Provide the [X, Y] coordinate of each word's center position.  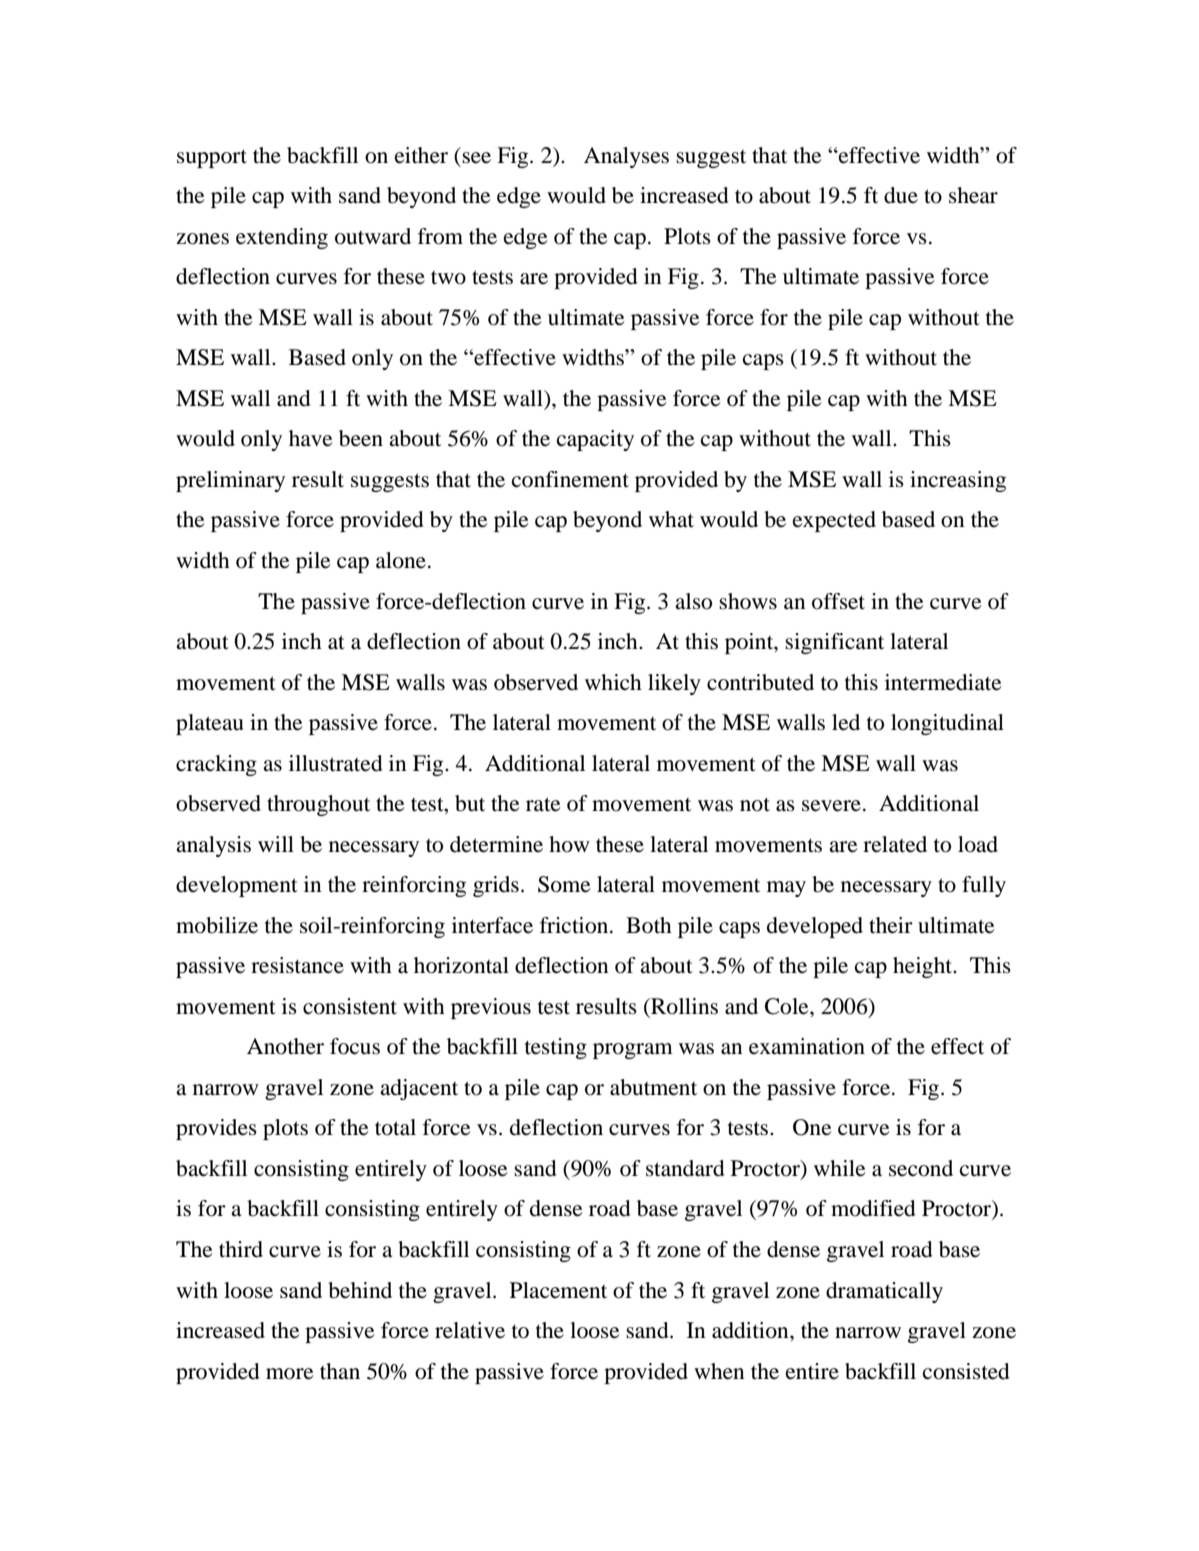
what [671, 519]
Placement [558, 1290]
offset [838, 601]
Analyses [626, 157]
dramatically [884, 1292]
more [290, 1374]
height [924, 967]
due [901, 195]
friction [575, 925]
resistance [297, 965]
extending [282, 238]
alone [401, 560]
